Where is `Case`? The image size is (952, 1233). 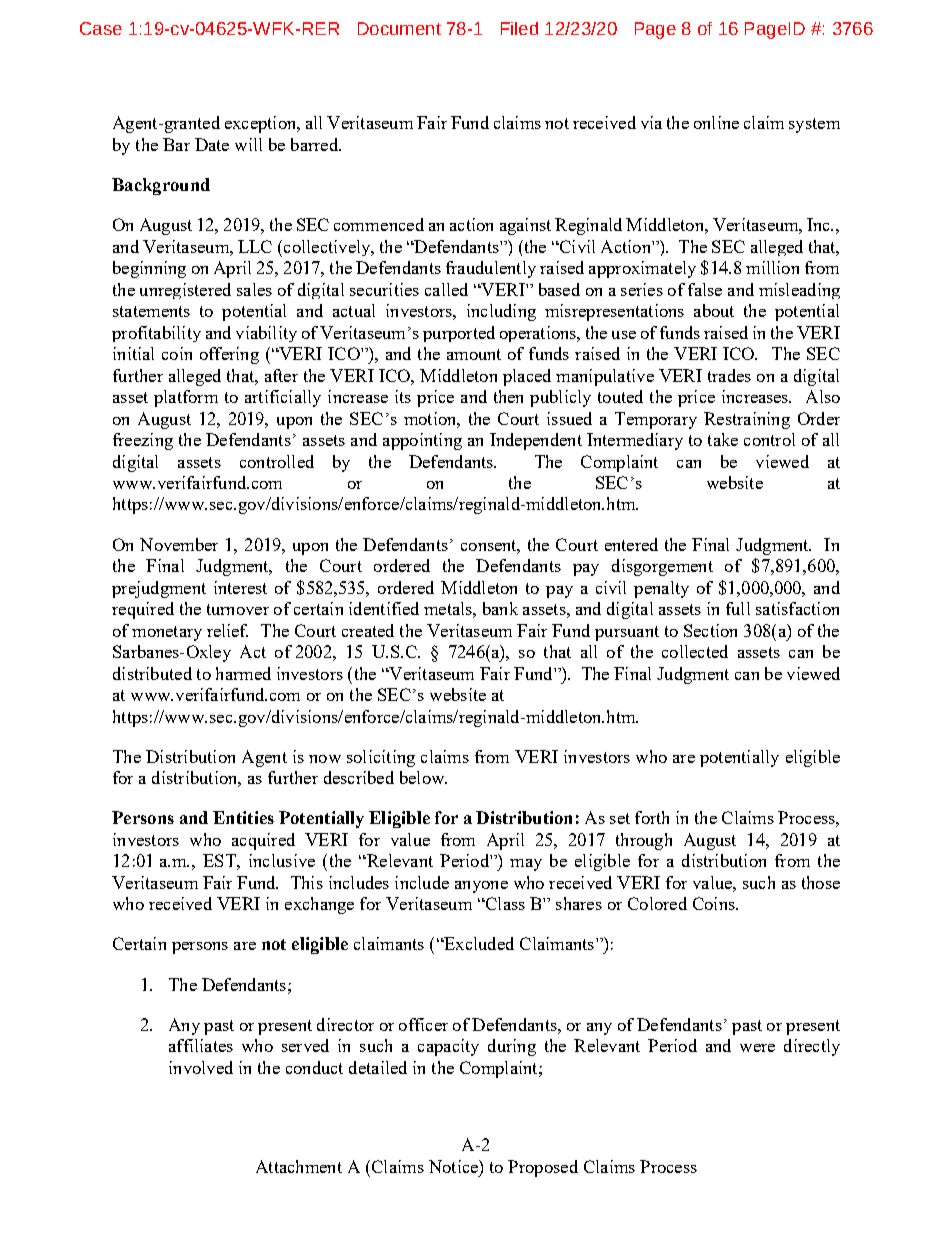
Case is located at coordinates (101, 28).
